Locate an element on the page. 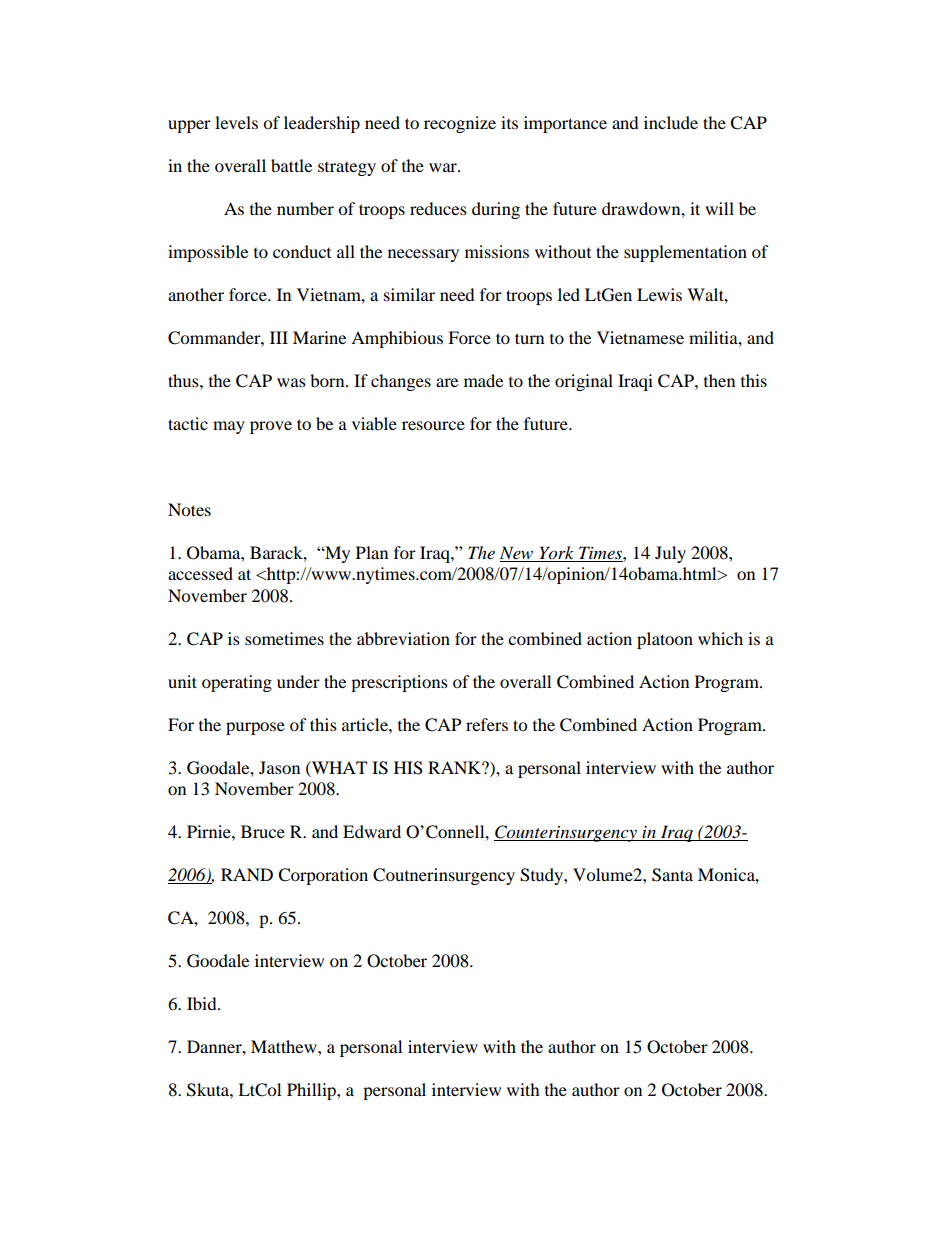 Image resolution: width=952 pixels, height=1233 pixels. Edward is located at coordinates (372, 831).
